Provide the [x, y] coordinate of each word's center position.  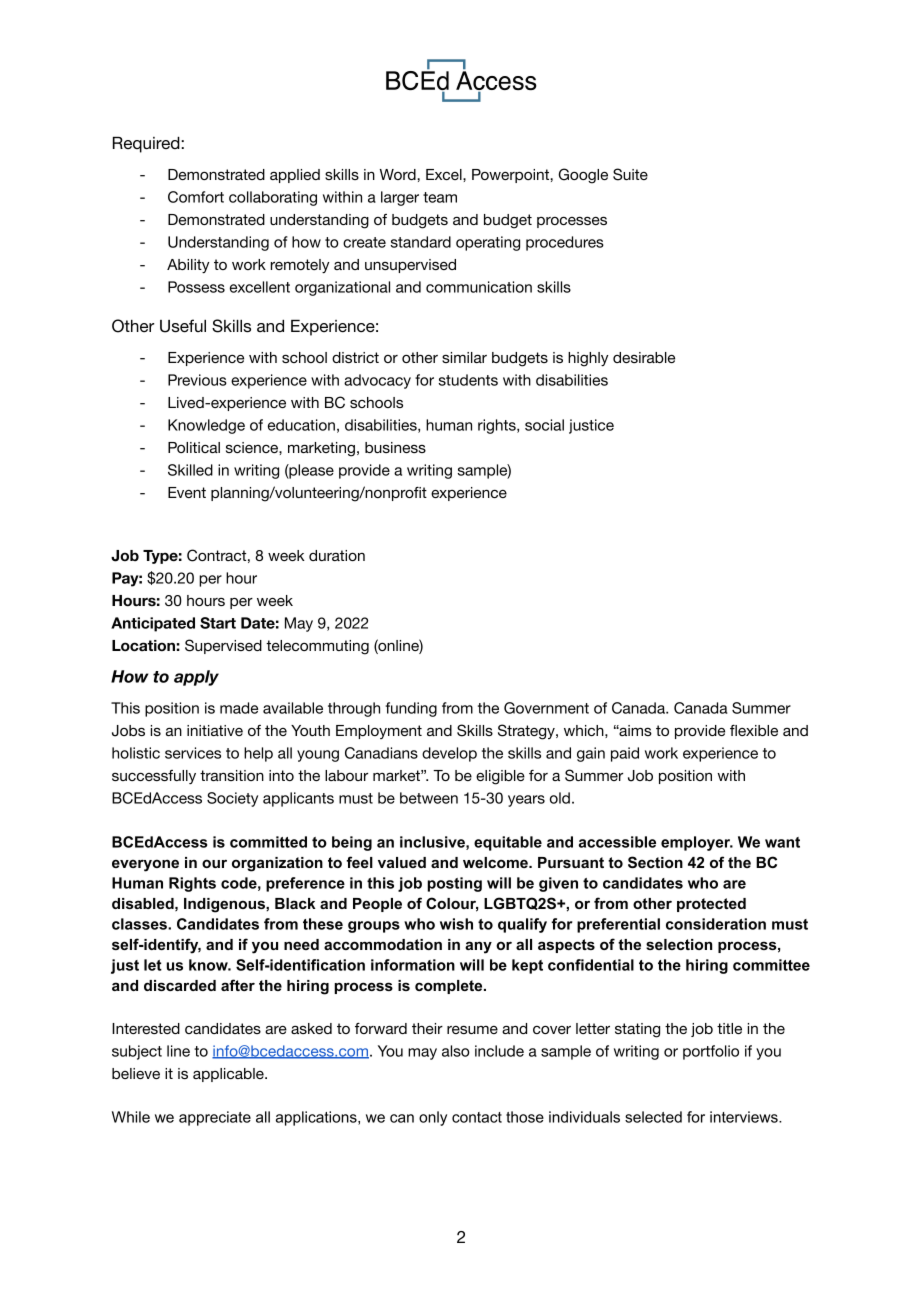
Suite [630, 174]
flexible [754, 730]
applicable [229, 1075]
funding [411, 709]
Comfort [196, 197]
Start [218, 623]
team [440, 197]
